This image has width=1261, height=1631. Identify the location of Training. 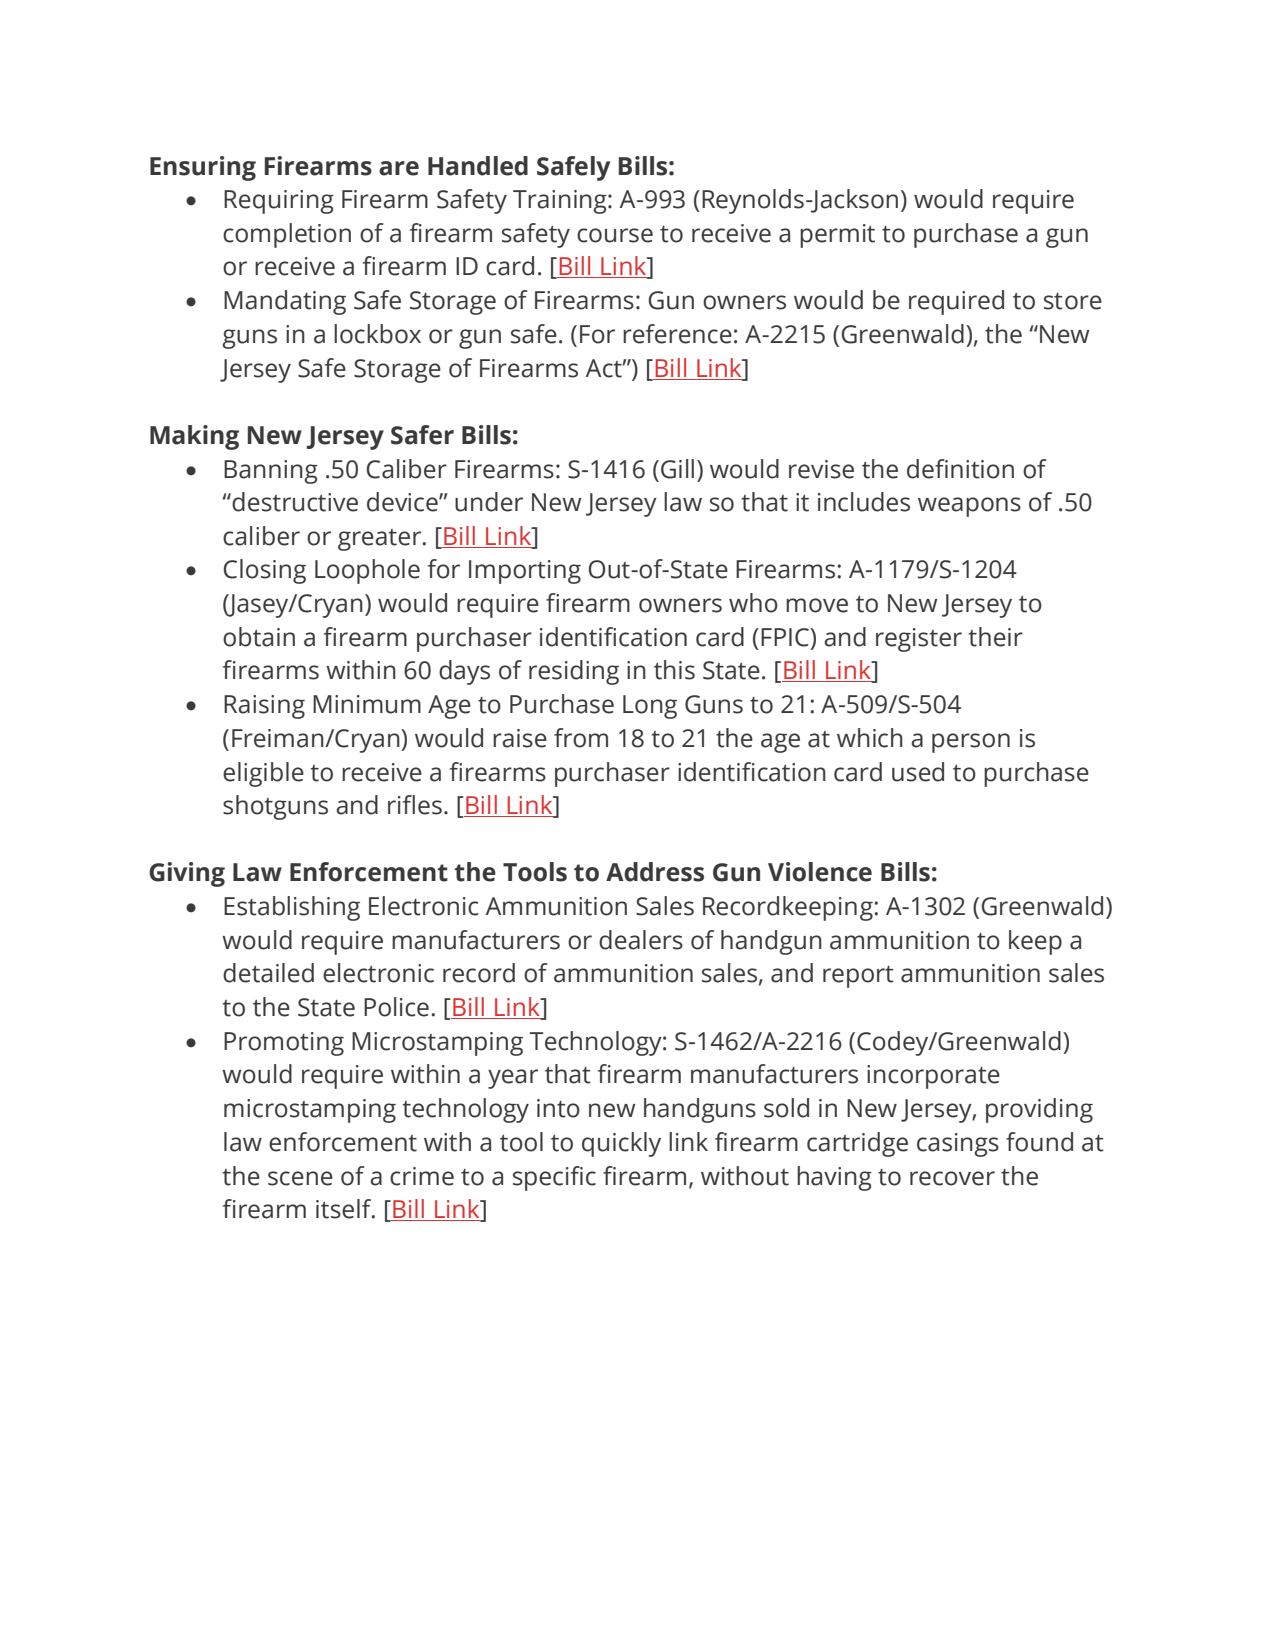
(561, 202).
